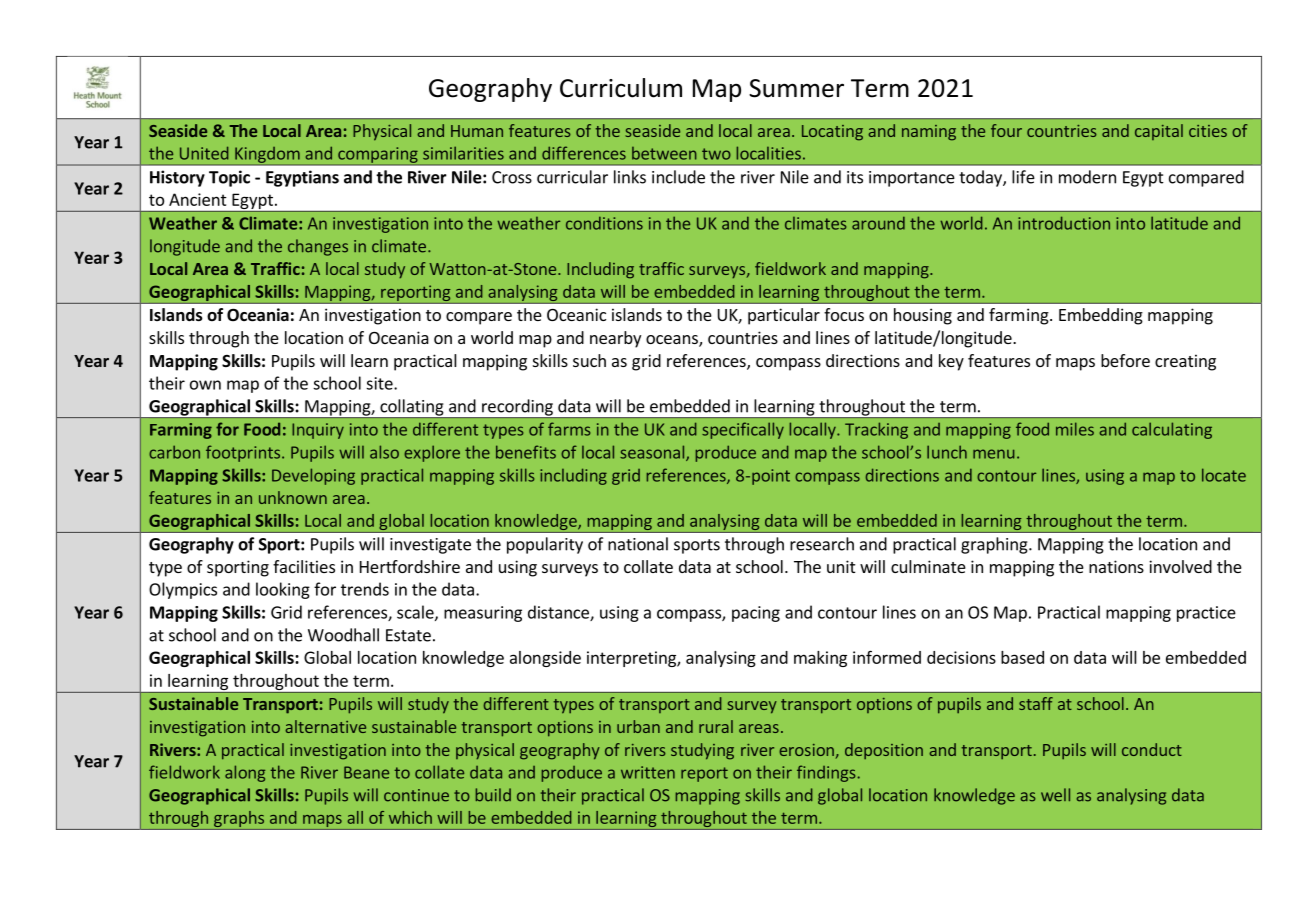 This image has width=1308, height=924. What do you see at coordinates (378, 156) in the image?
I see `comparing` at bounding box center [378, 156].
